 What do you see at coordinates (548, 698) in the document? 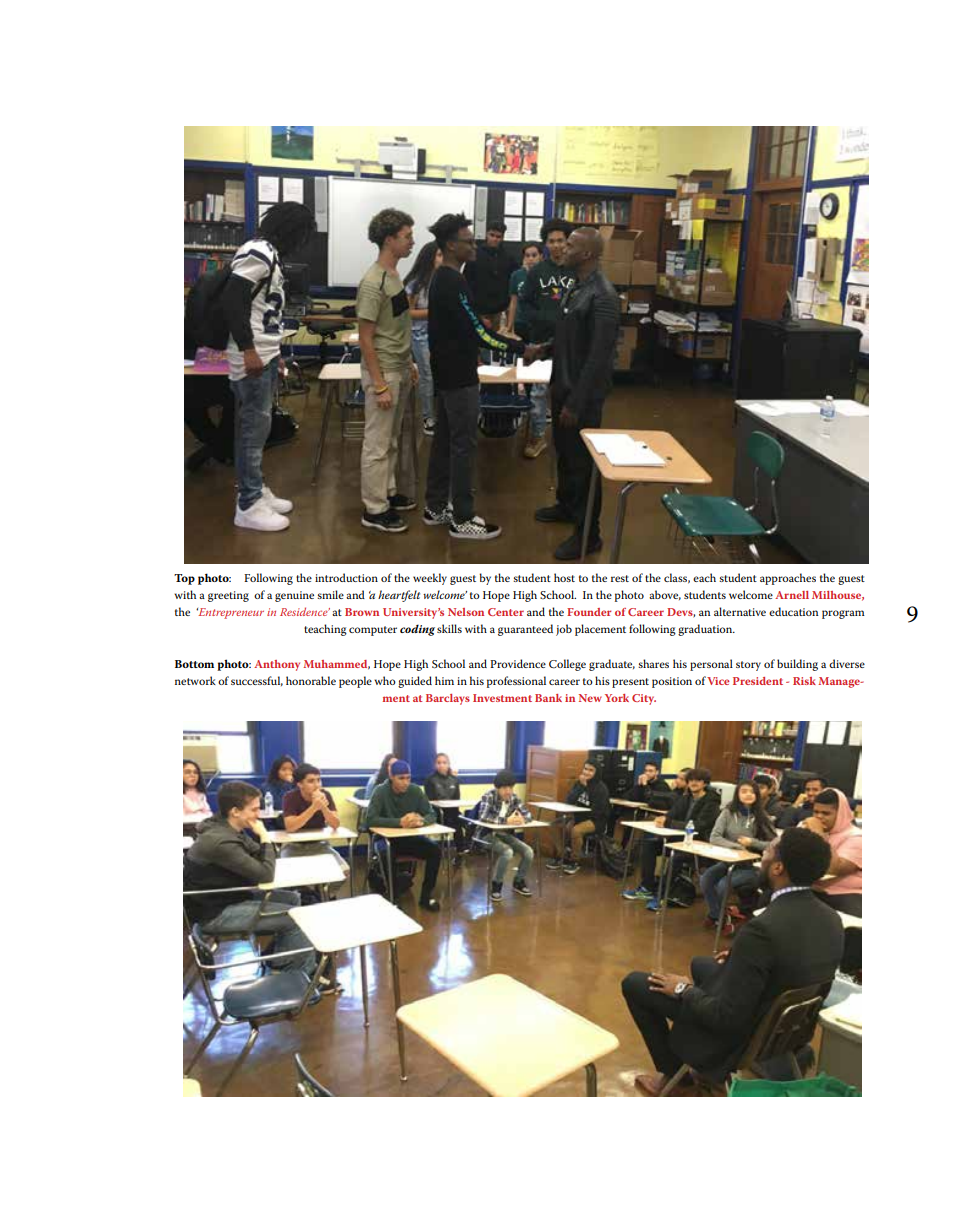
I see `Bank` at bounding box center [548, 698].
